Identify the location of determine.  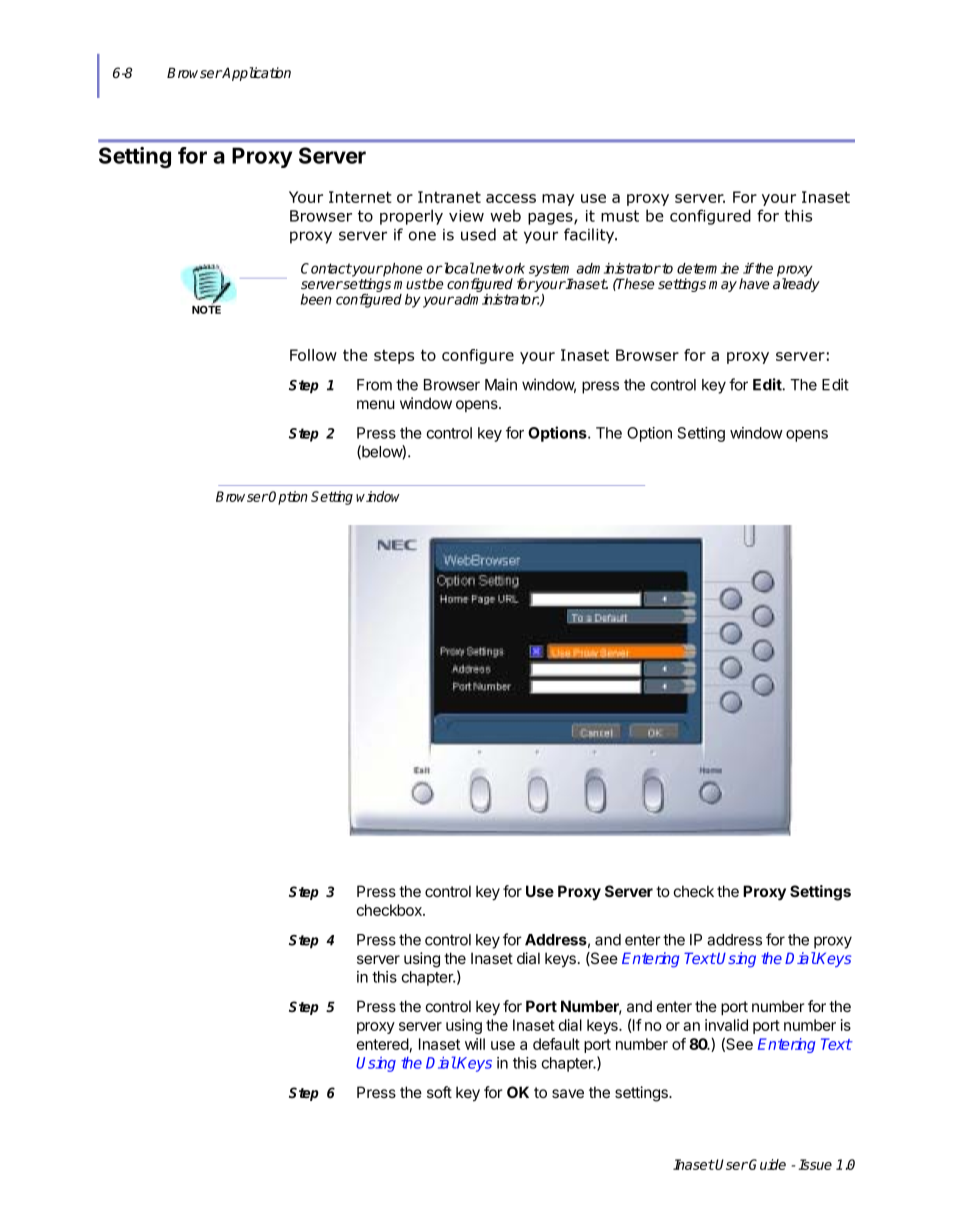
(708, 268).
